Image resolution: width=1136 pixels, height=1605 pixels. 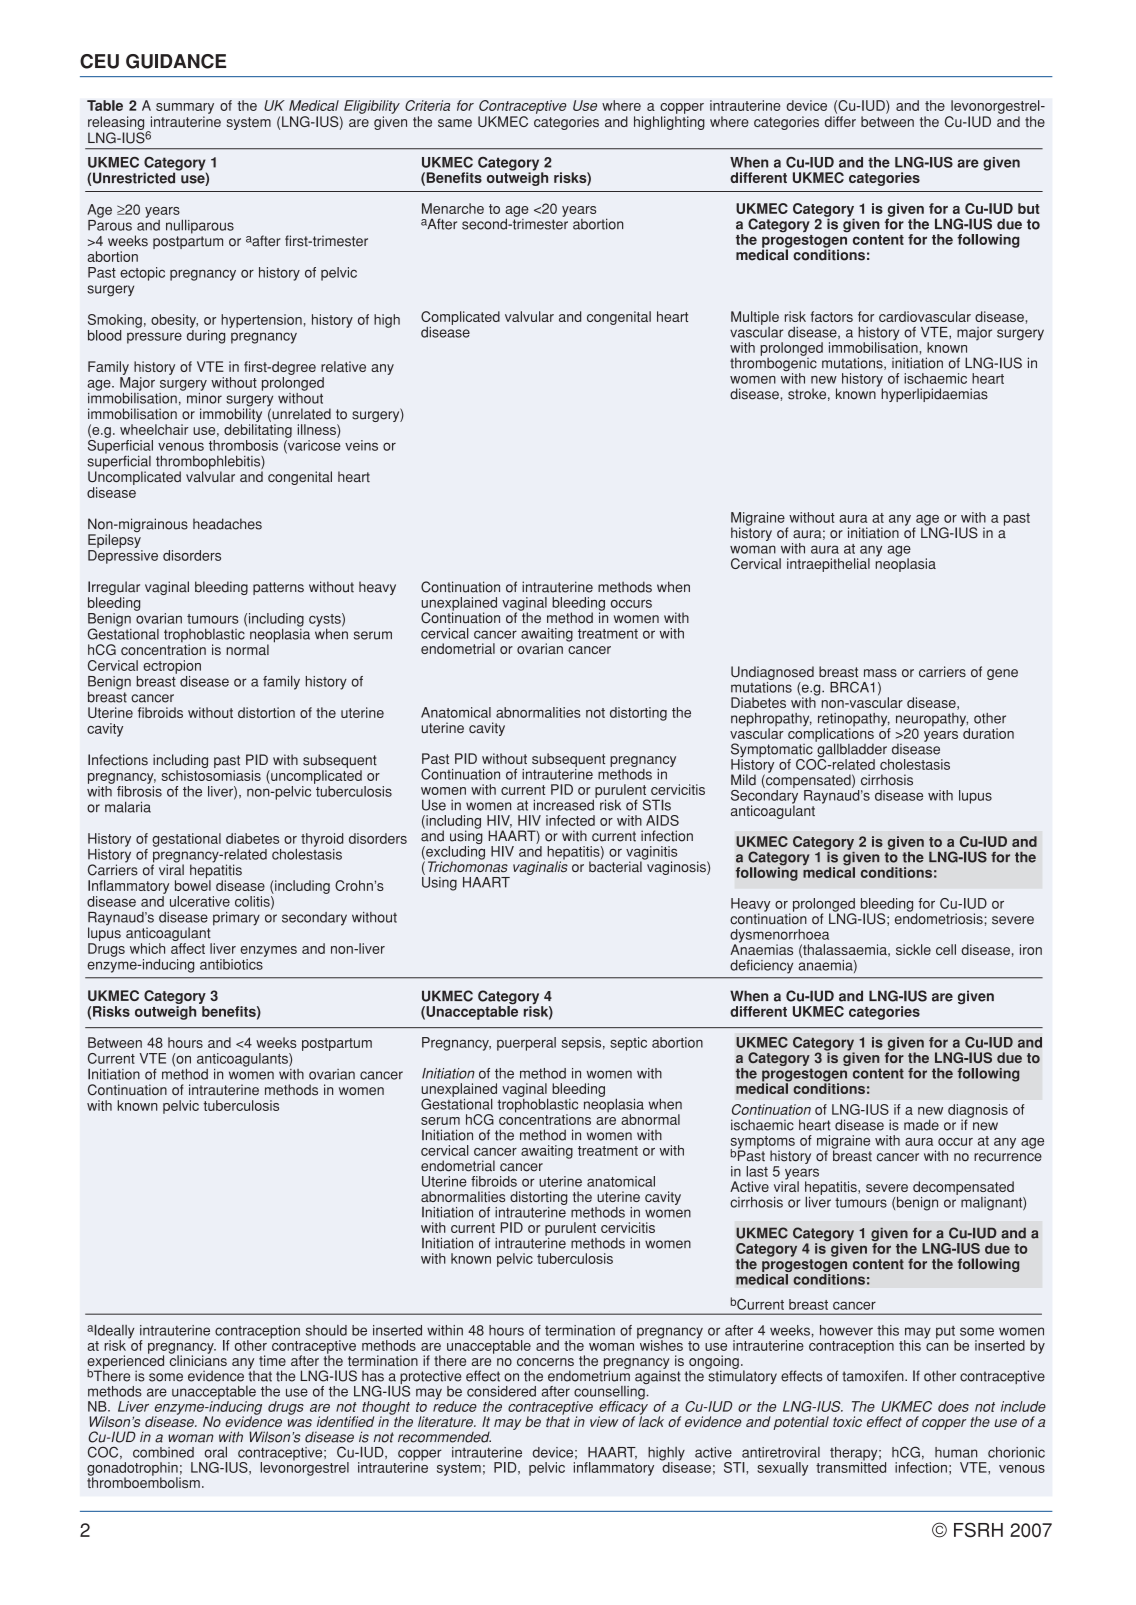 I want to click on thrombosis, so click(x=243, y=445).
